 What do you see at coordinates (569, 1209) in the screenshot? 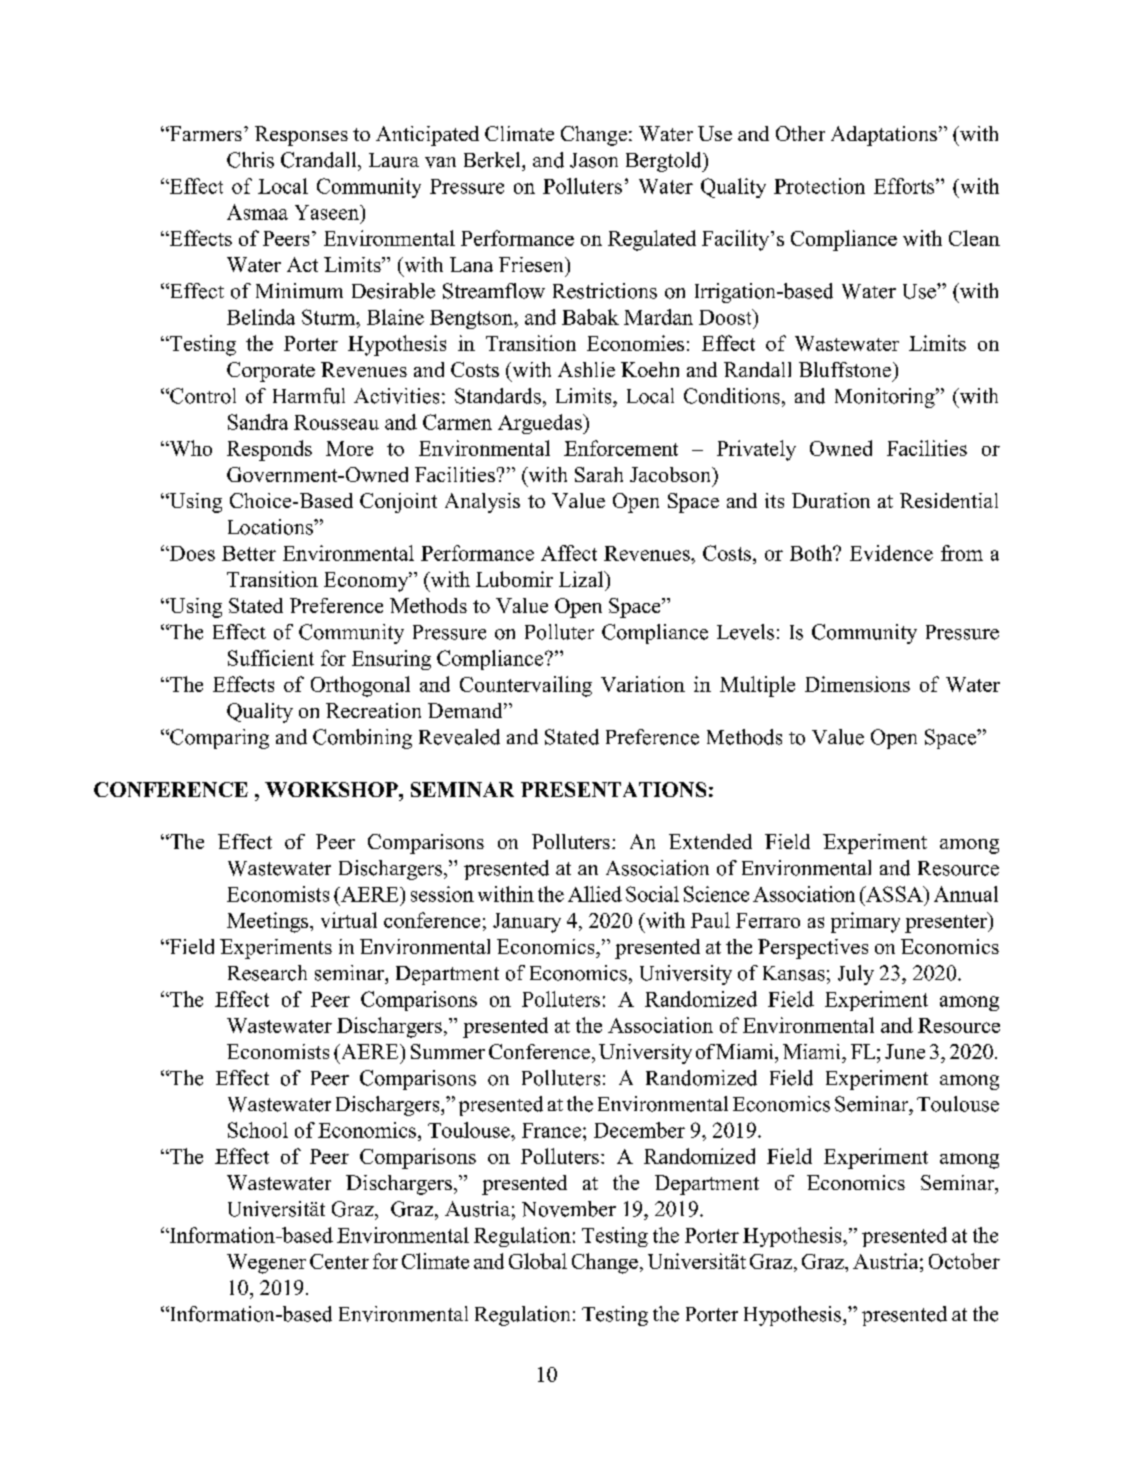
I see `November` at bounding box center [569, 1209].
